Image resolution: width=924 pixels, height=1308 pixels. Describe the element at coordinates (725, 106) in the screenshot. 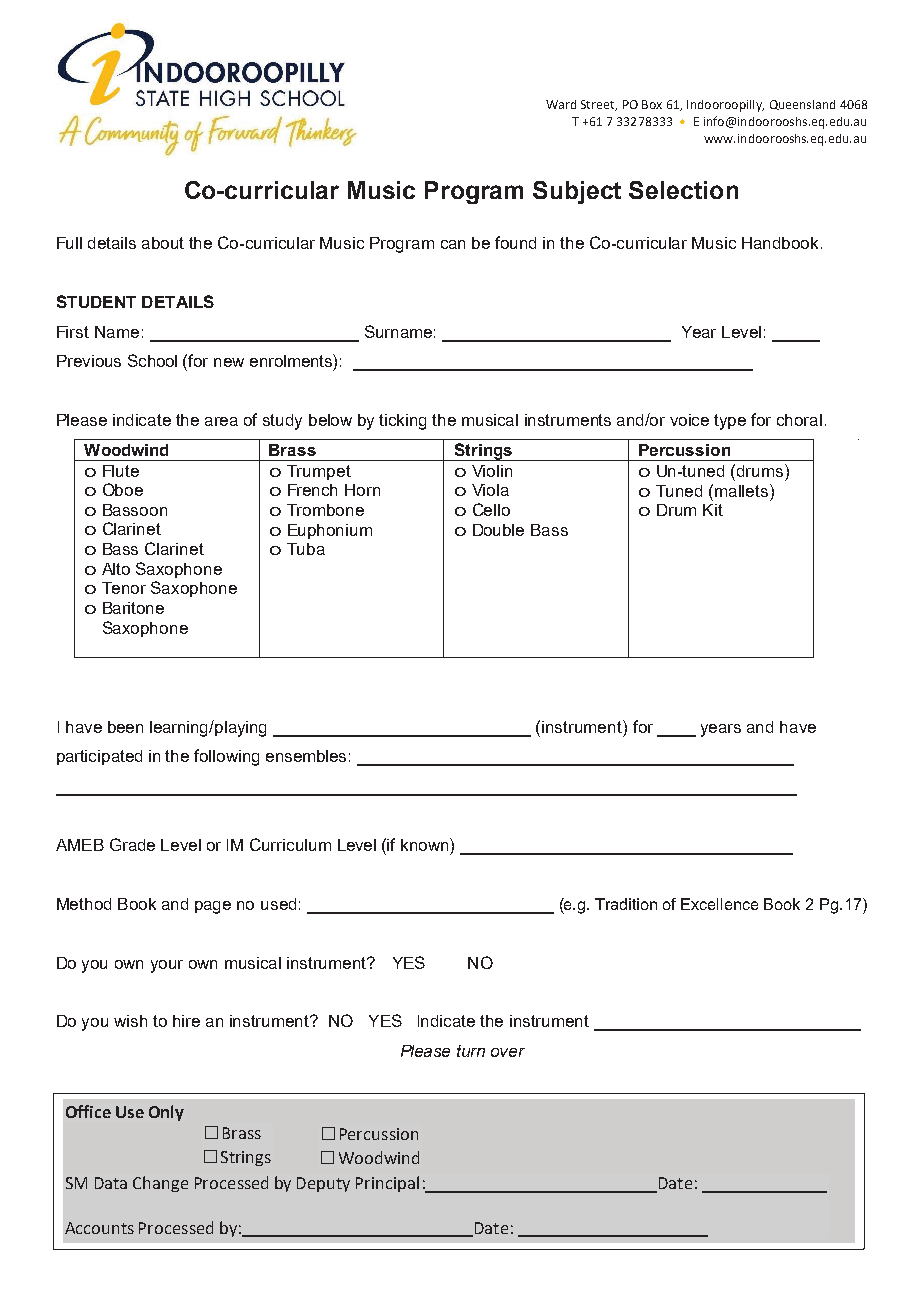

I see `Indooroopilly` at that location.
